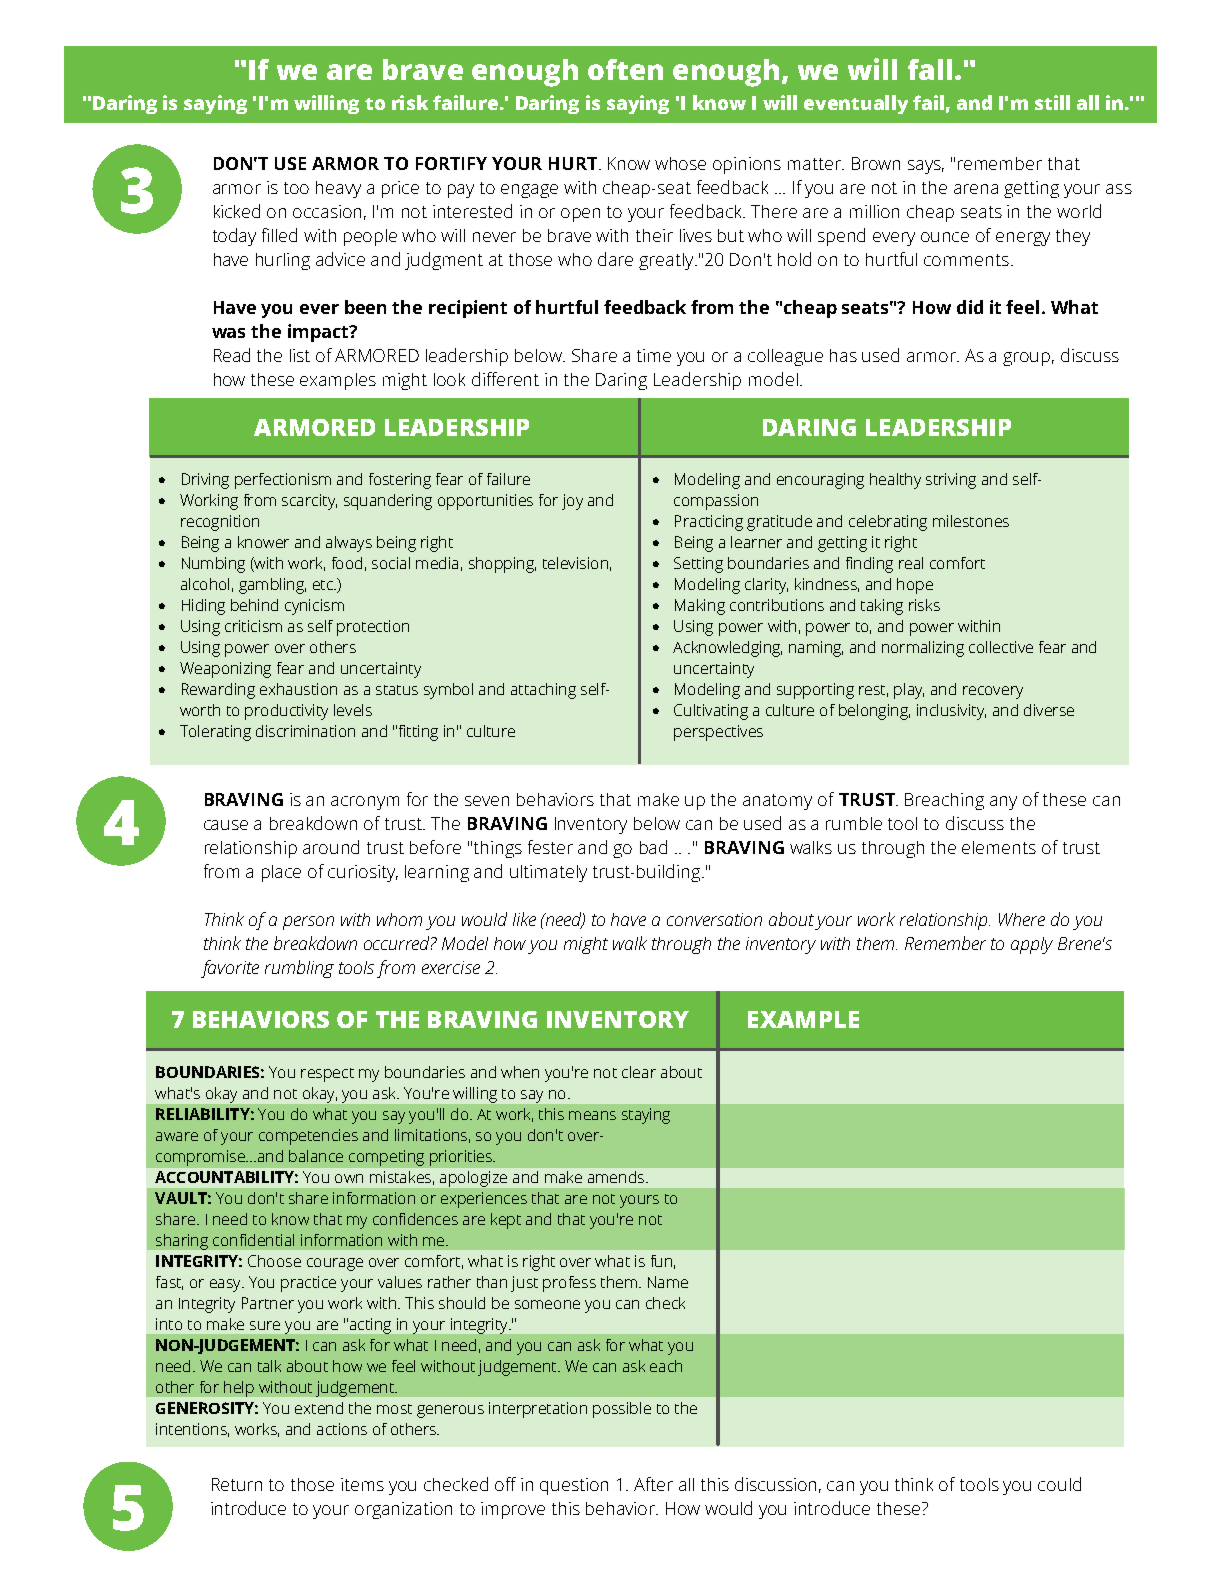  What do you see at coordinates (625, 69) in the page?
I see `often` at bounding box center [625, 69].
